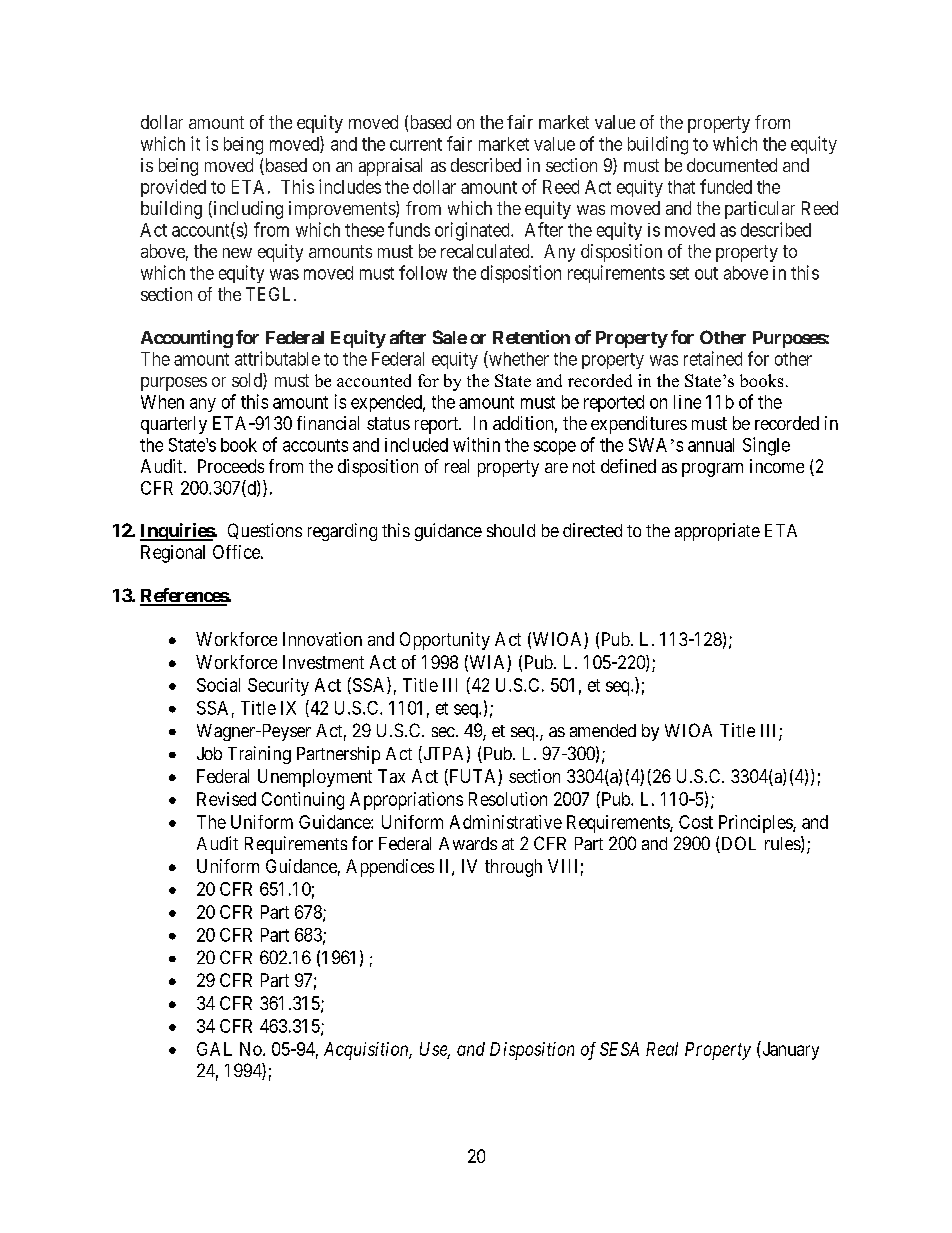 Image resolution: width=952 pixels, height=1233 pixels. What do you see at coordinates (173, 554) in the page?
I see `Regional` at bounding box center [173, 554].
